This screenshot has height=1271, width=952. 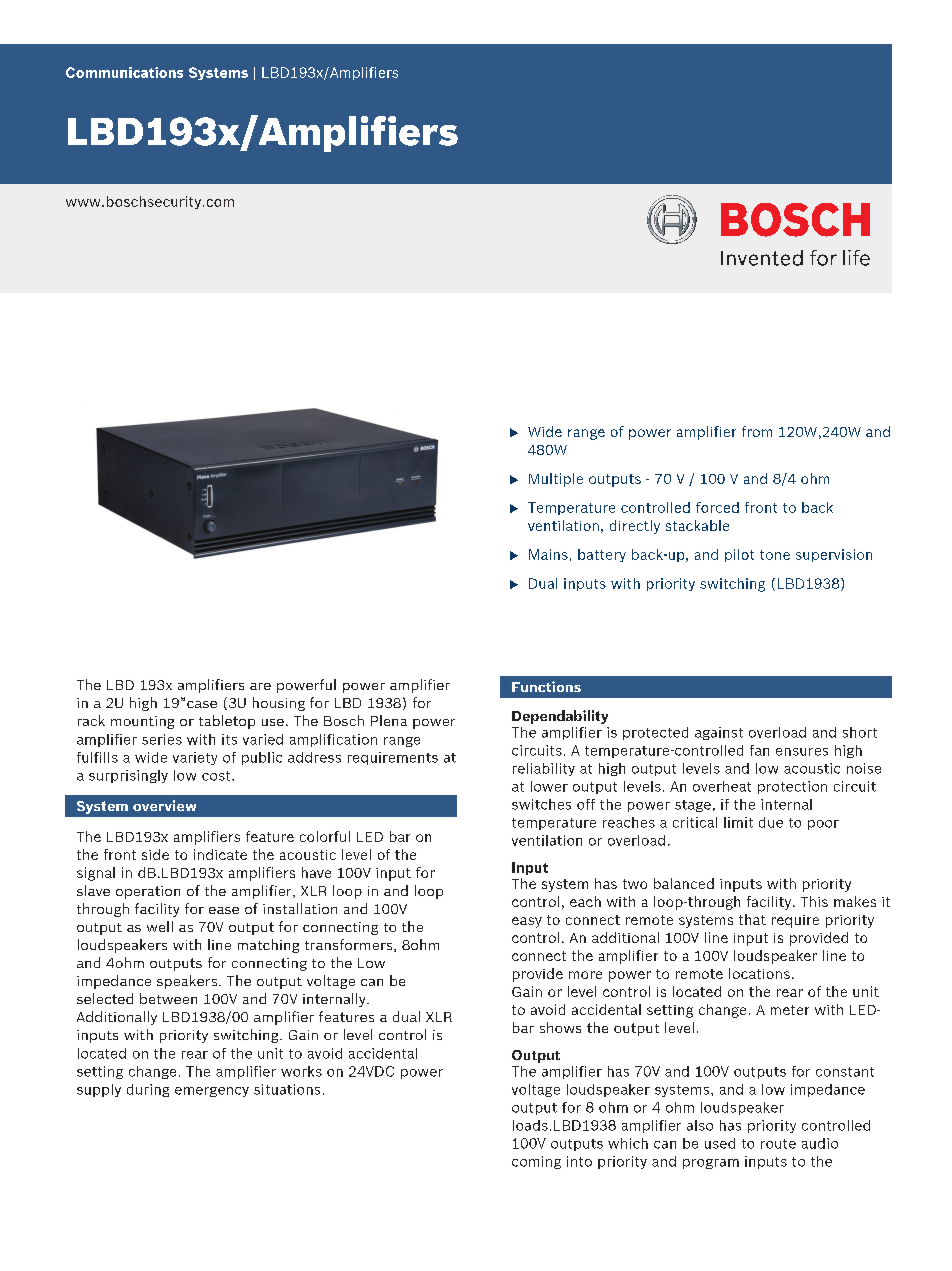 What do you see at coordinates (548, 554) in the screenshot?
I see `Mains` at bounding box center [548, 554].
